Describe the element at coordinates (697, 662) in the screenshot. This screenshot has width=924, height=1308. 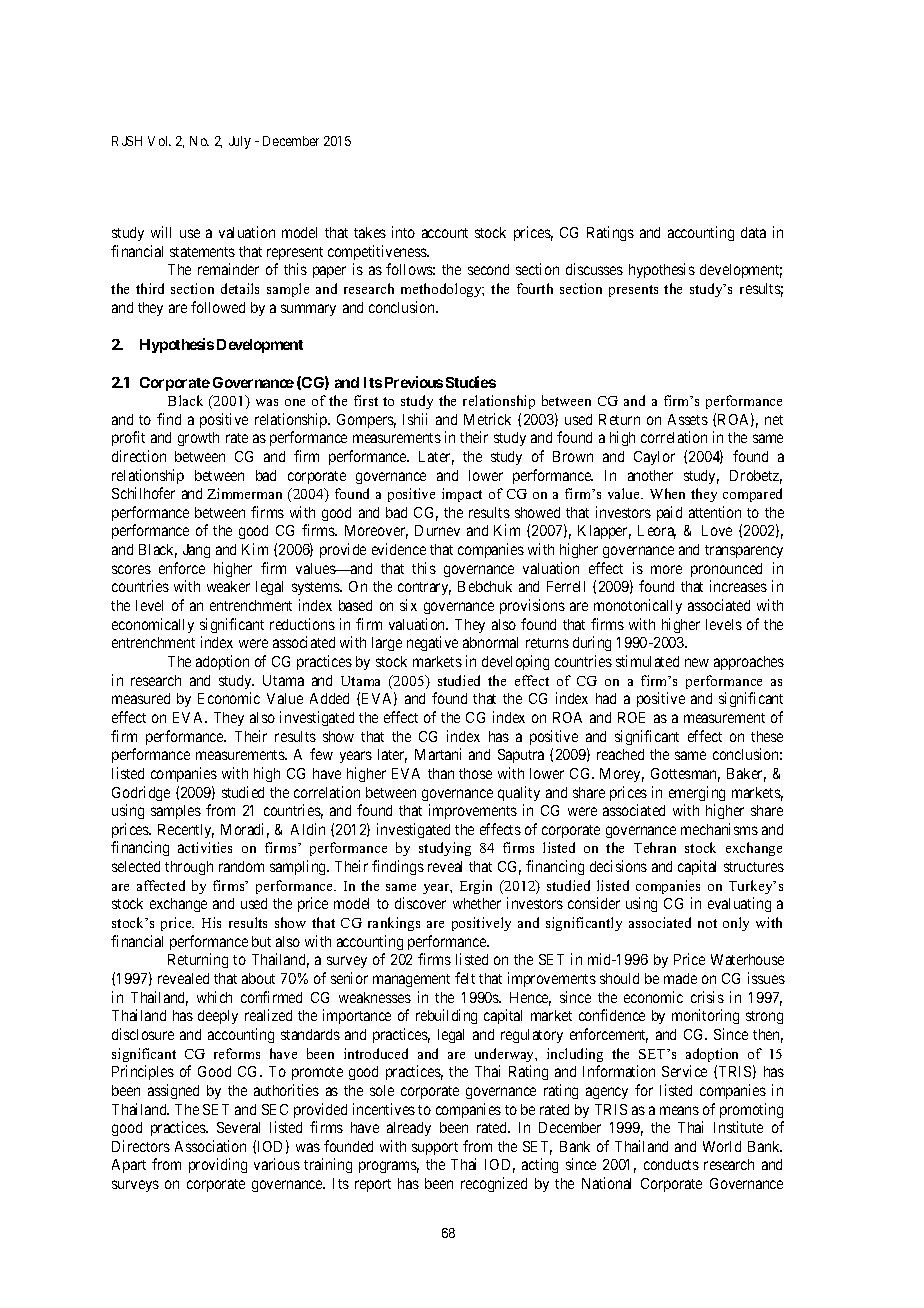
I see `new` at that location.
